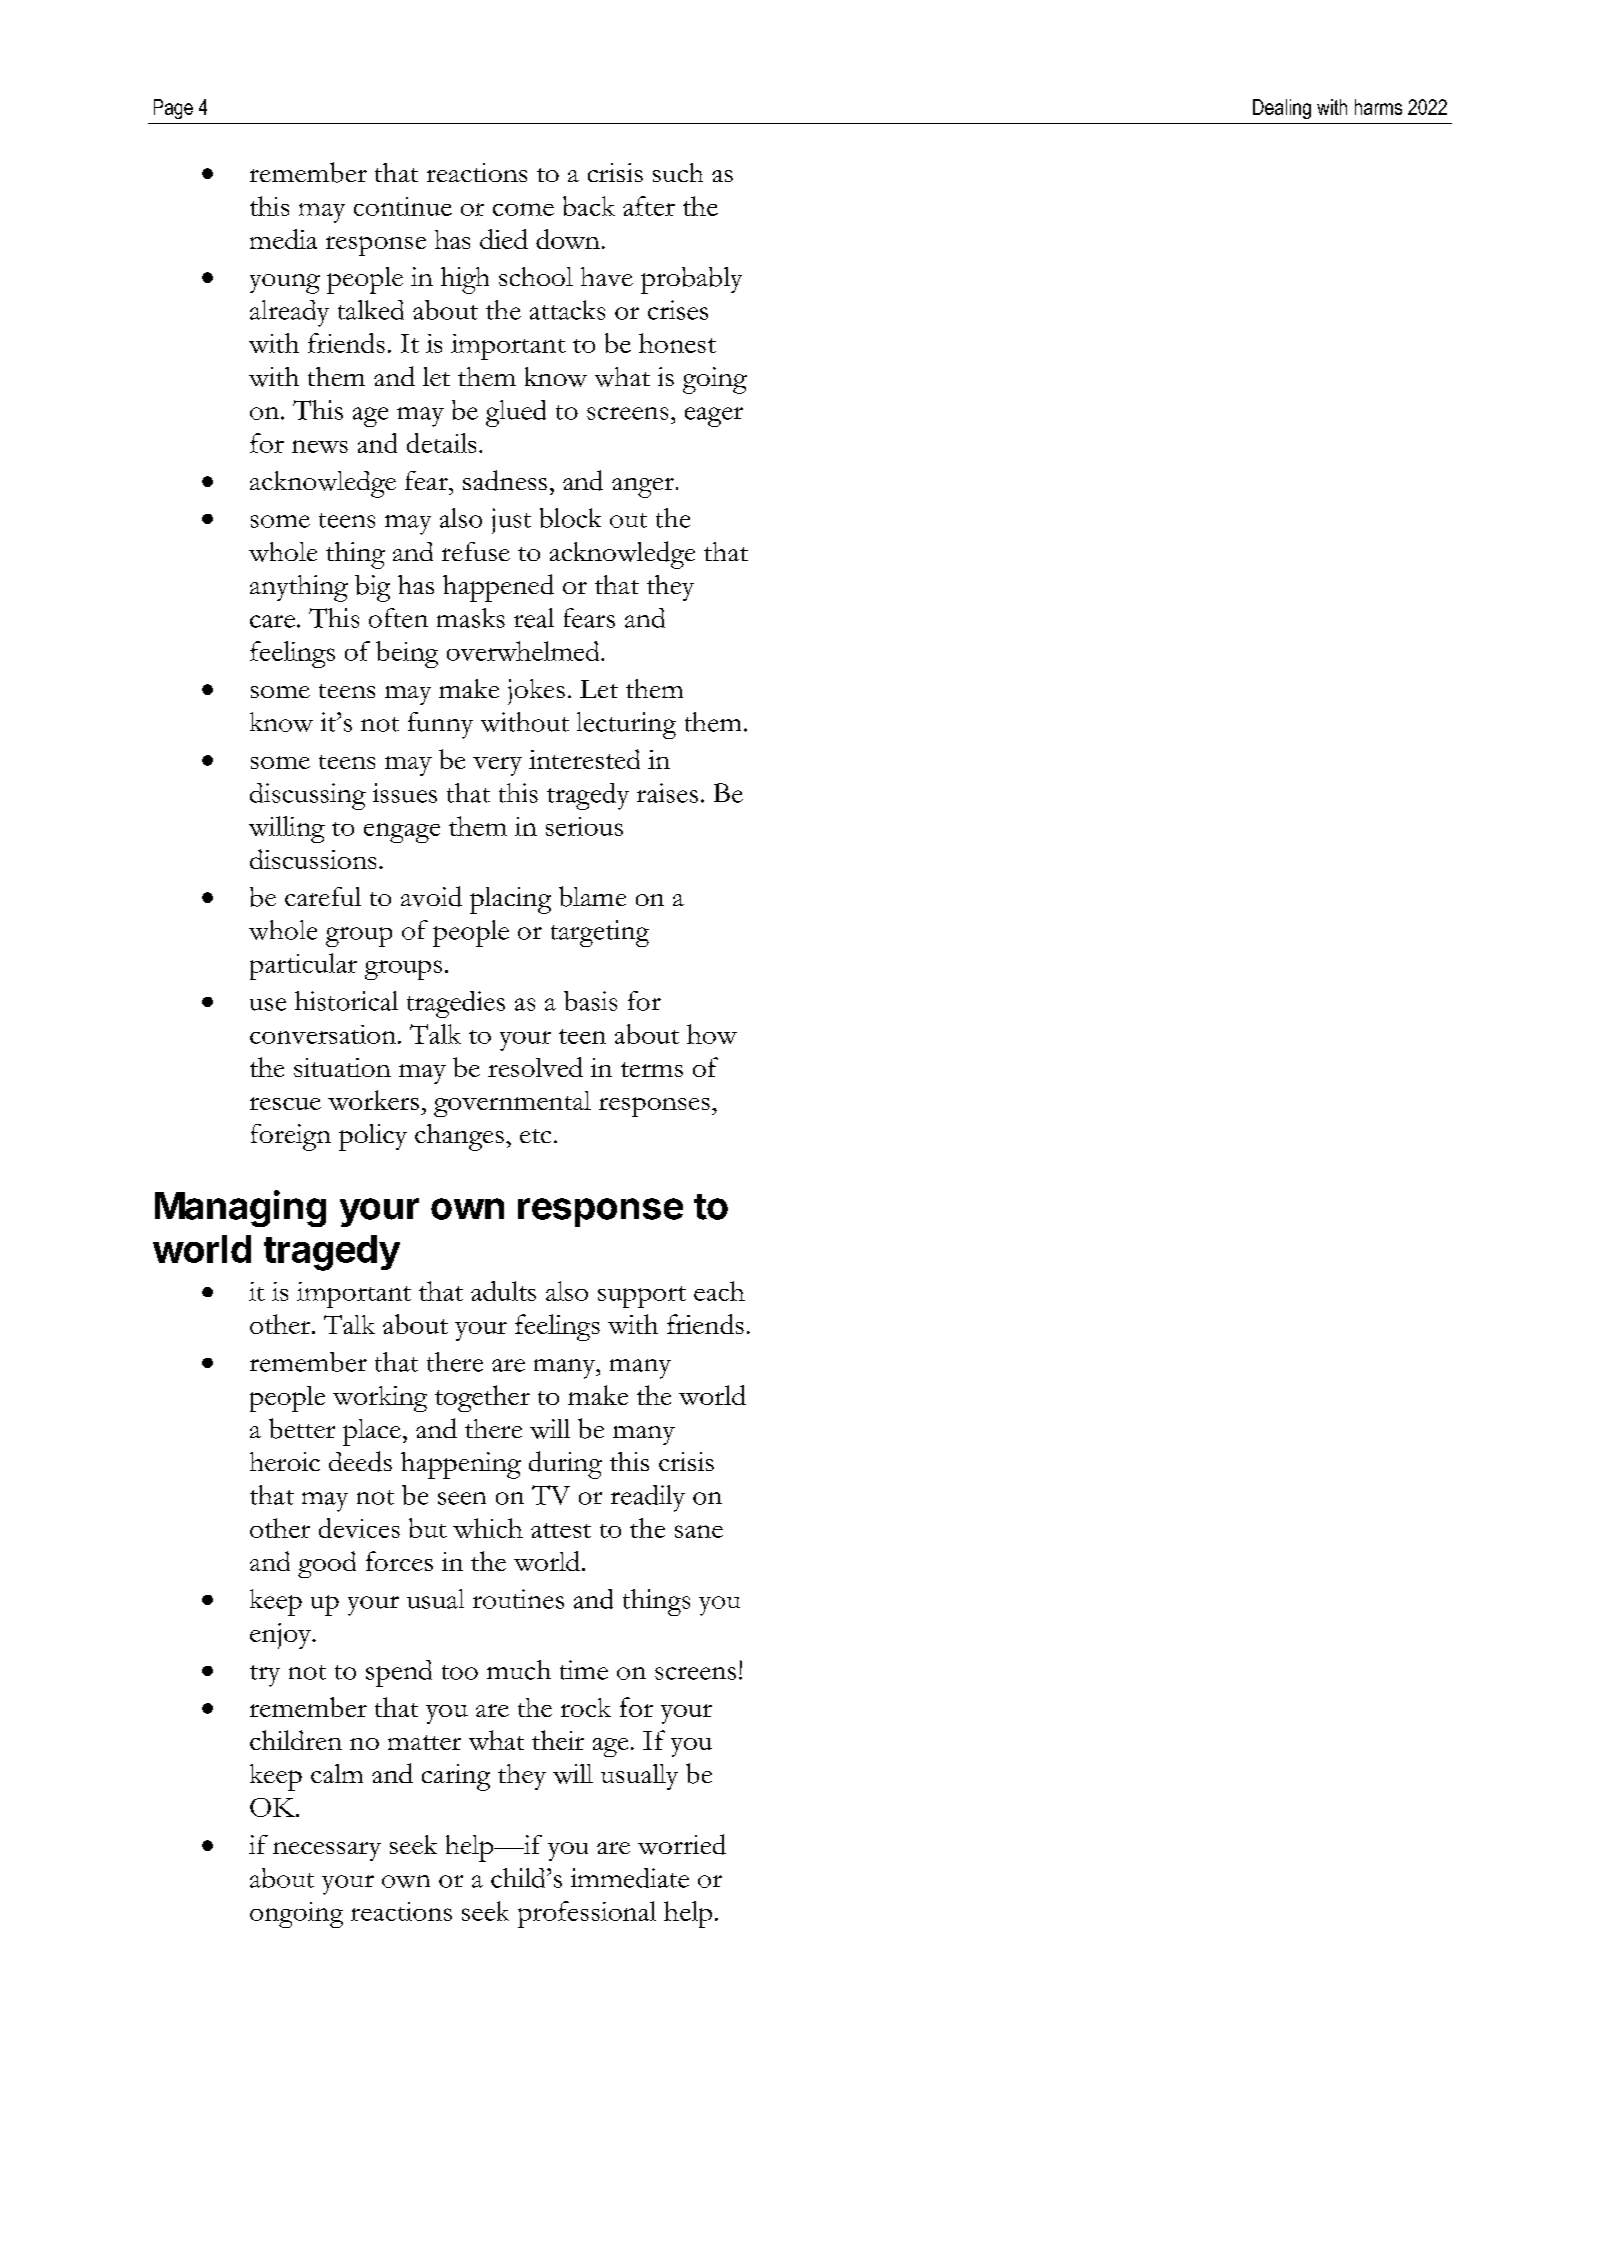 Image resolution: width=1600 pixels, height=2263 pixels. What do you see at coordinates (346, 1001) in the screenshot?
I see `historical` at bounding box center [346, 1001].
